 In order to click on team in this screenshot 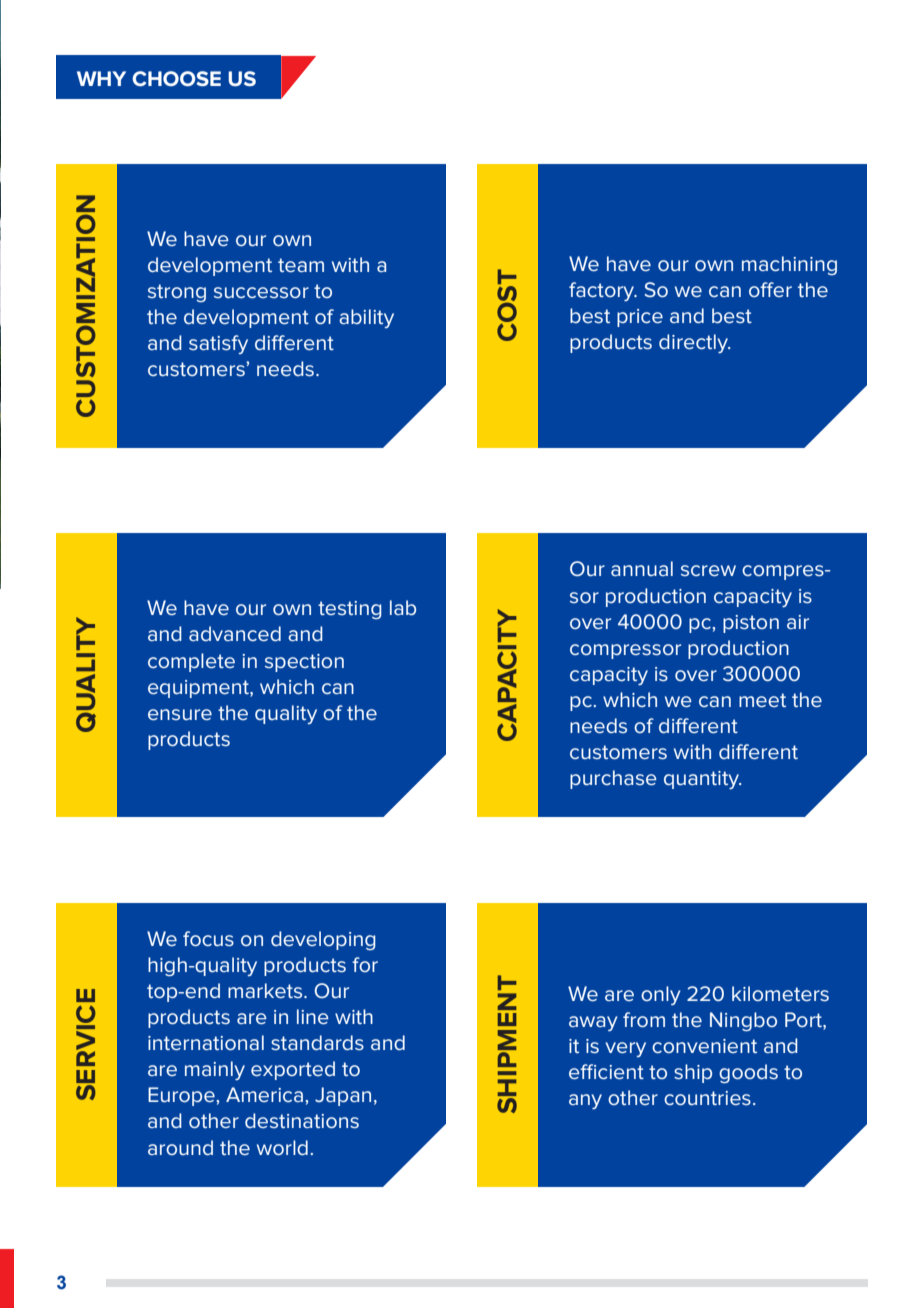, I will do `click(301, 265)`.
